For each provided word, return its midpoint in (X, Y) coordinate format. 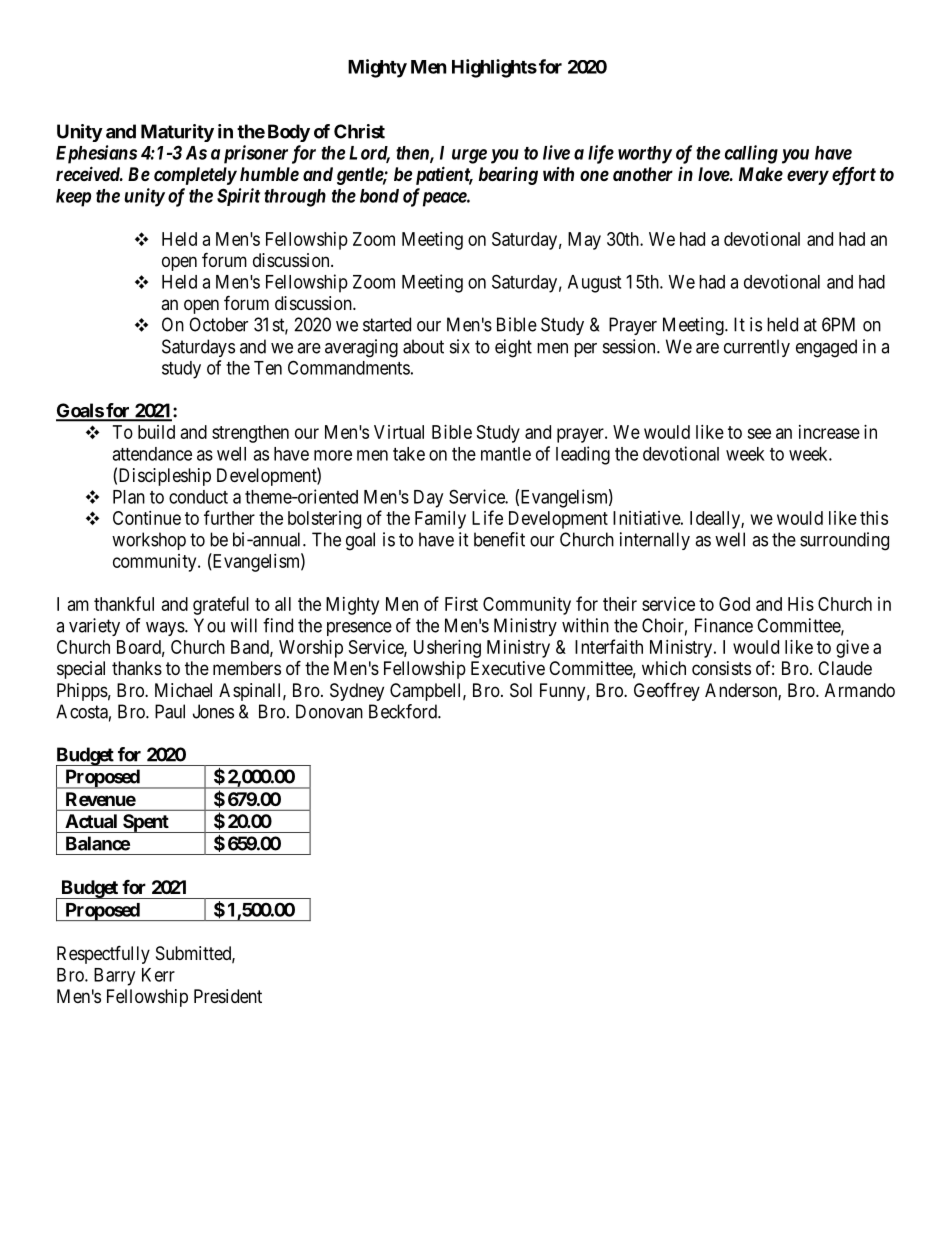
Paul (170, 711)
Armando (860, 690)
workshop (149, 541)
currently (757, 348)
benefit (499, 539)
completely (195, 176)
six (460, 346)
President (228, 996)
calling (751, 154)
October (218, 324)
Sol (521, 690)
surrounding (844, 541)
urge (469, 156)
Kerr (158, 975)
